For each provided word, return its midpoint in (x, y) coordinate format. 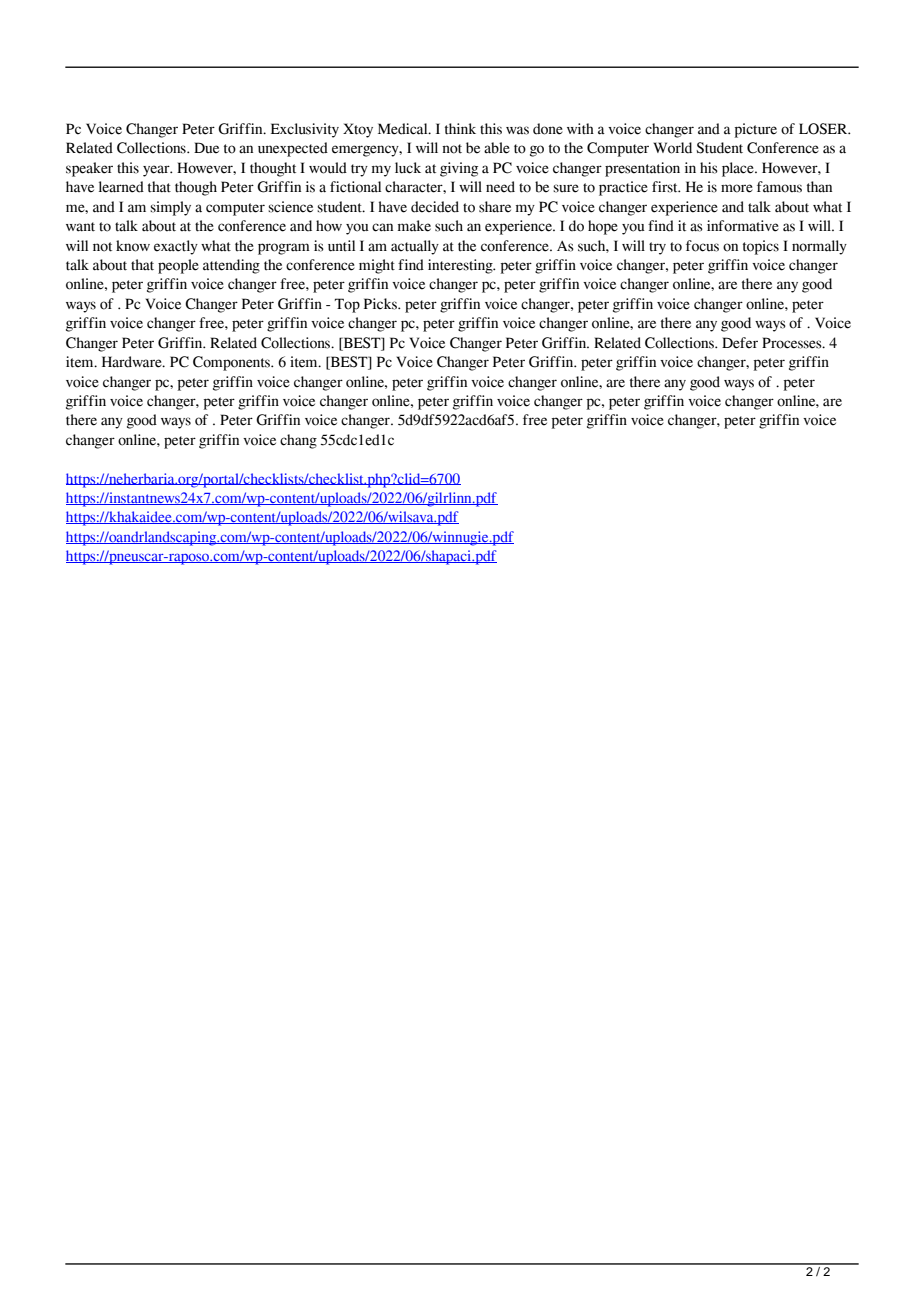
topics (761, 247)
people (178, 266)
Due (206, 148)
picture (756, 130)
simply (170, 208)
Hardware (133, 362)
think (460, 128)
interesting (461, 266)
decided (435, 207)
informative (743, 226)
